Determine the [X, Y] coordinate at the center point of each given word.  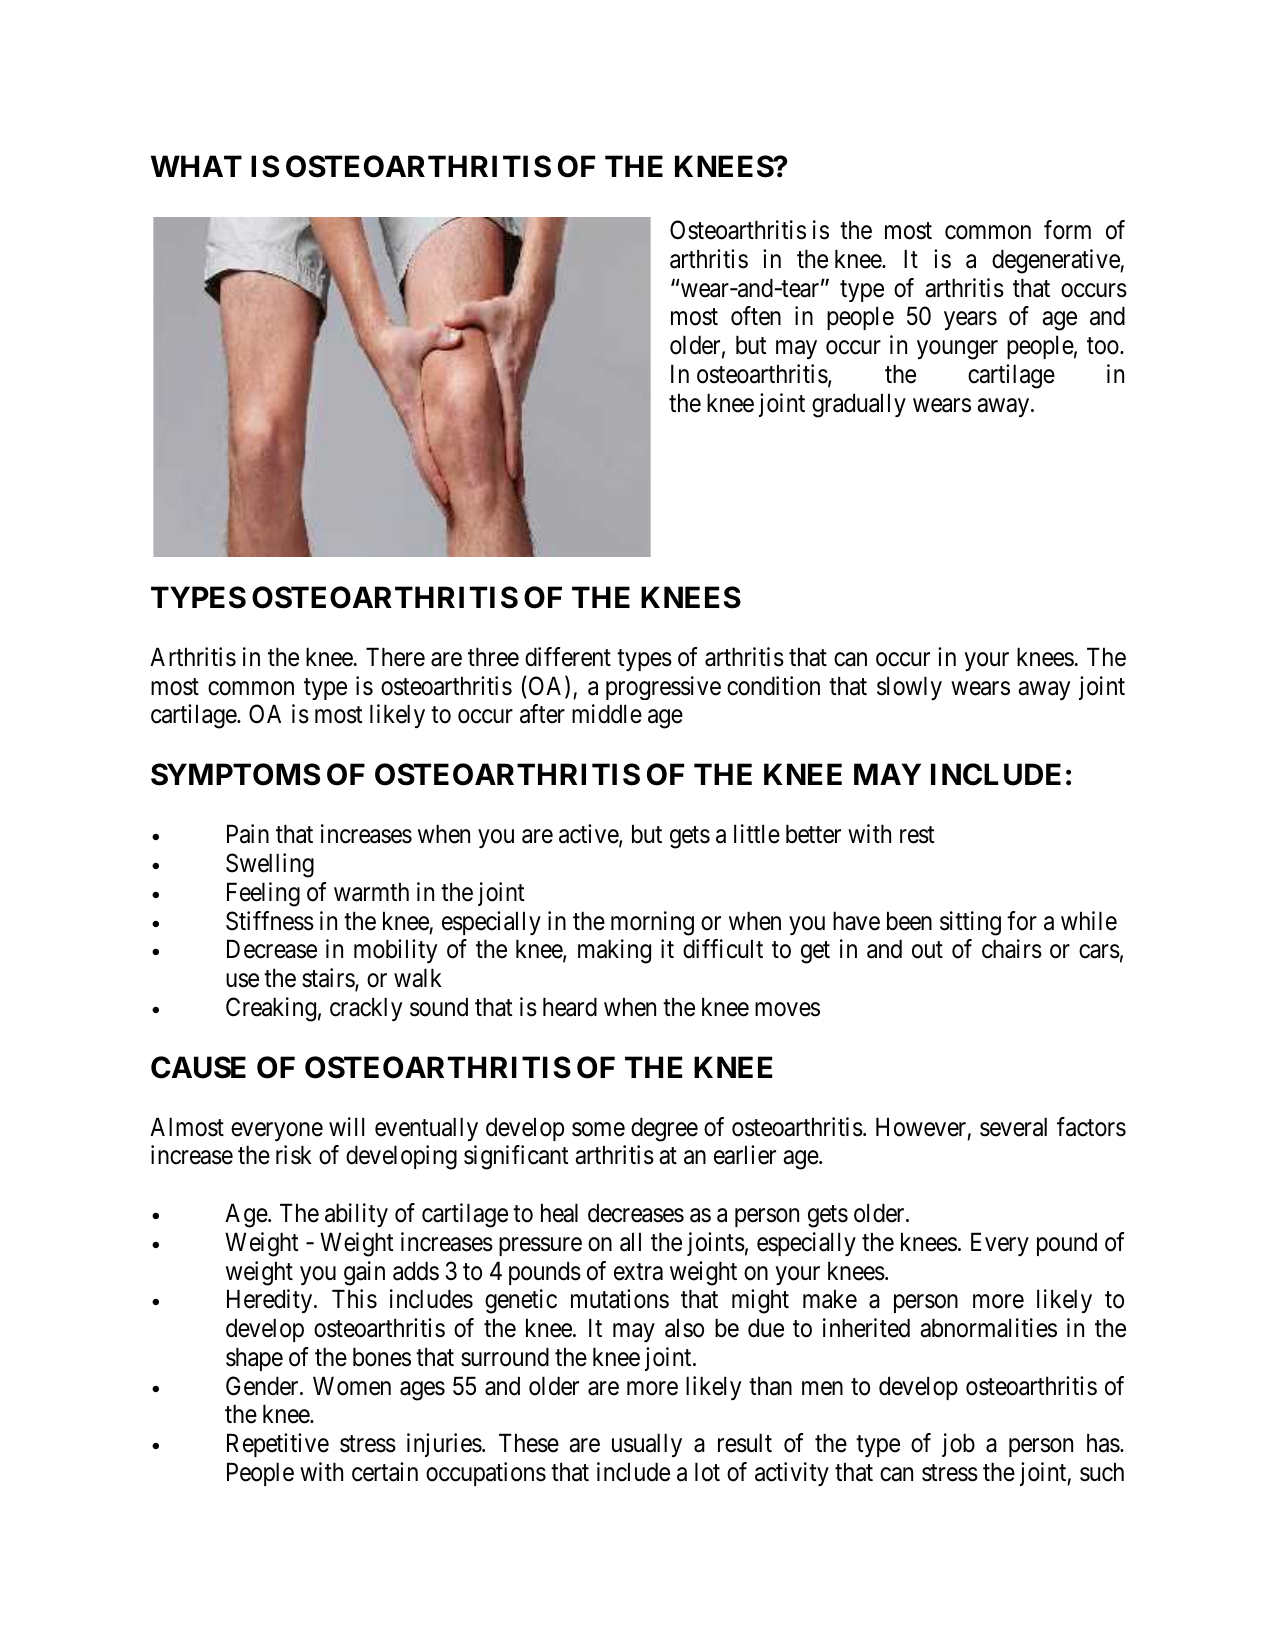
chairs [1012, 949]
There [395, 657]
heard [570, 1007]
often [756, 316]
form [1067, 230]
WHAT [196, 166]
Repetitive [278, 1445]
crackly [366, 1009]
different [568, 657]
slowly [909, 688]
